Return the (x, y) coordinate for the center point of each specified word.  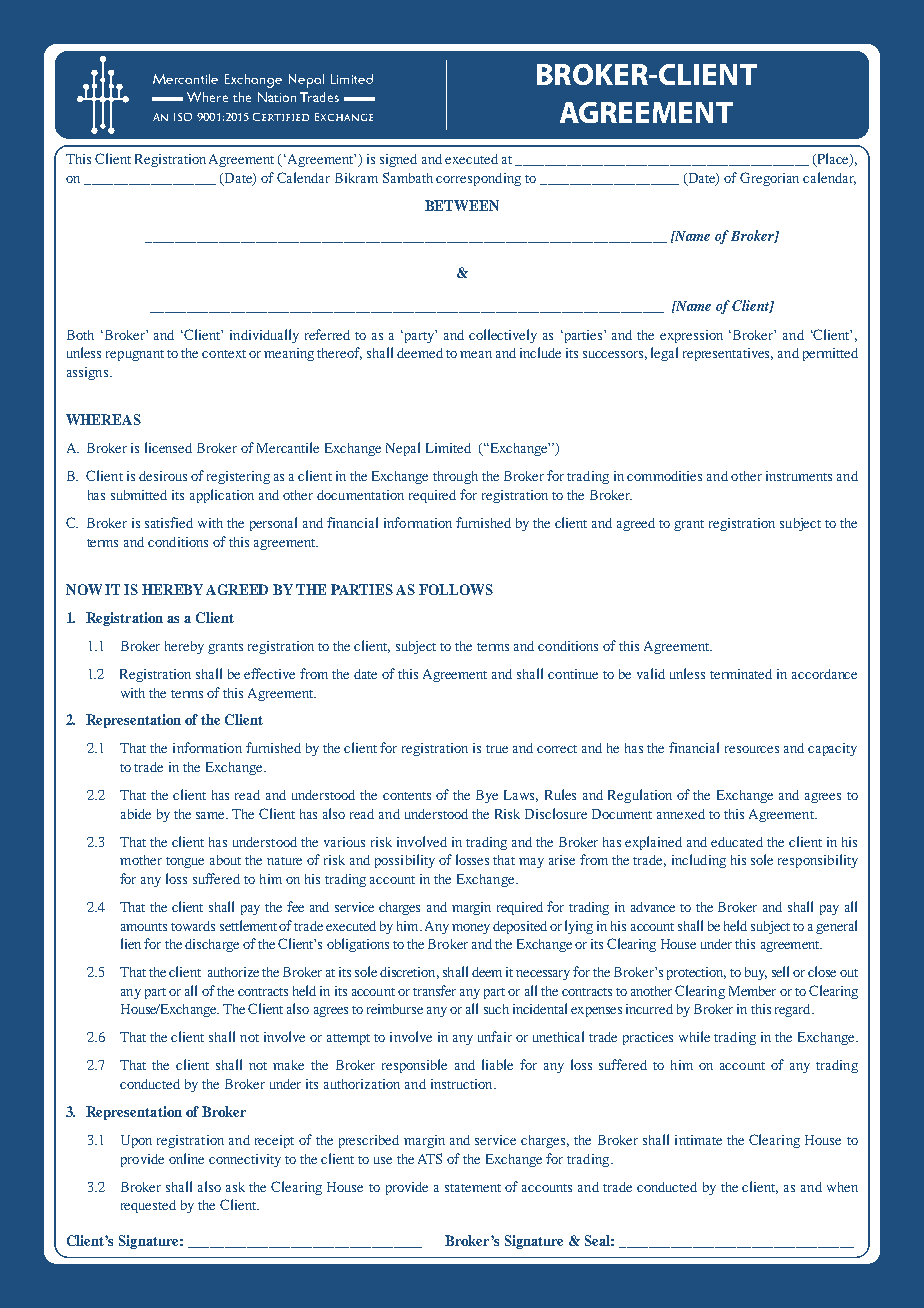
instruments (799, 476)
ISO (183, 117)
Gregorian (769, 179)
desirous (163, 476)
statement (473, 1188)
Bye (487, 796)
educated (737, 842)
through (455, 477)
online (186, 1158)
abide (136, 814)
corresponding (478, 179)
